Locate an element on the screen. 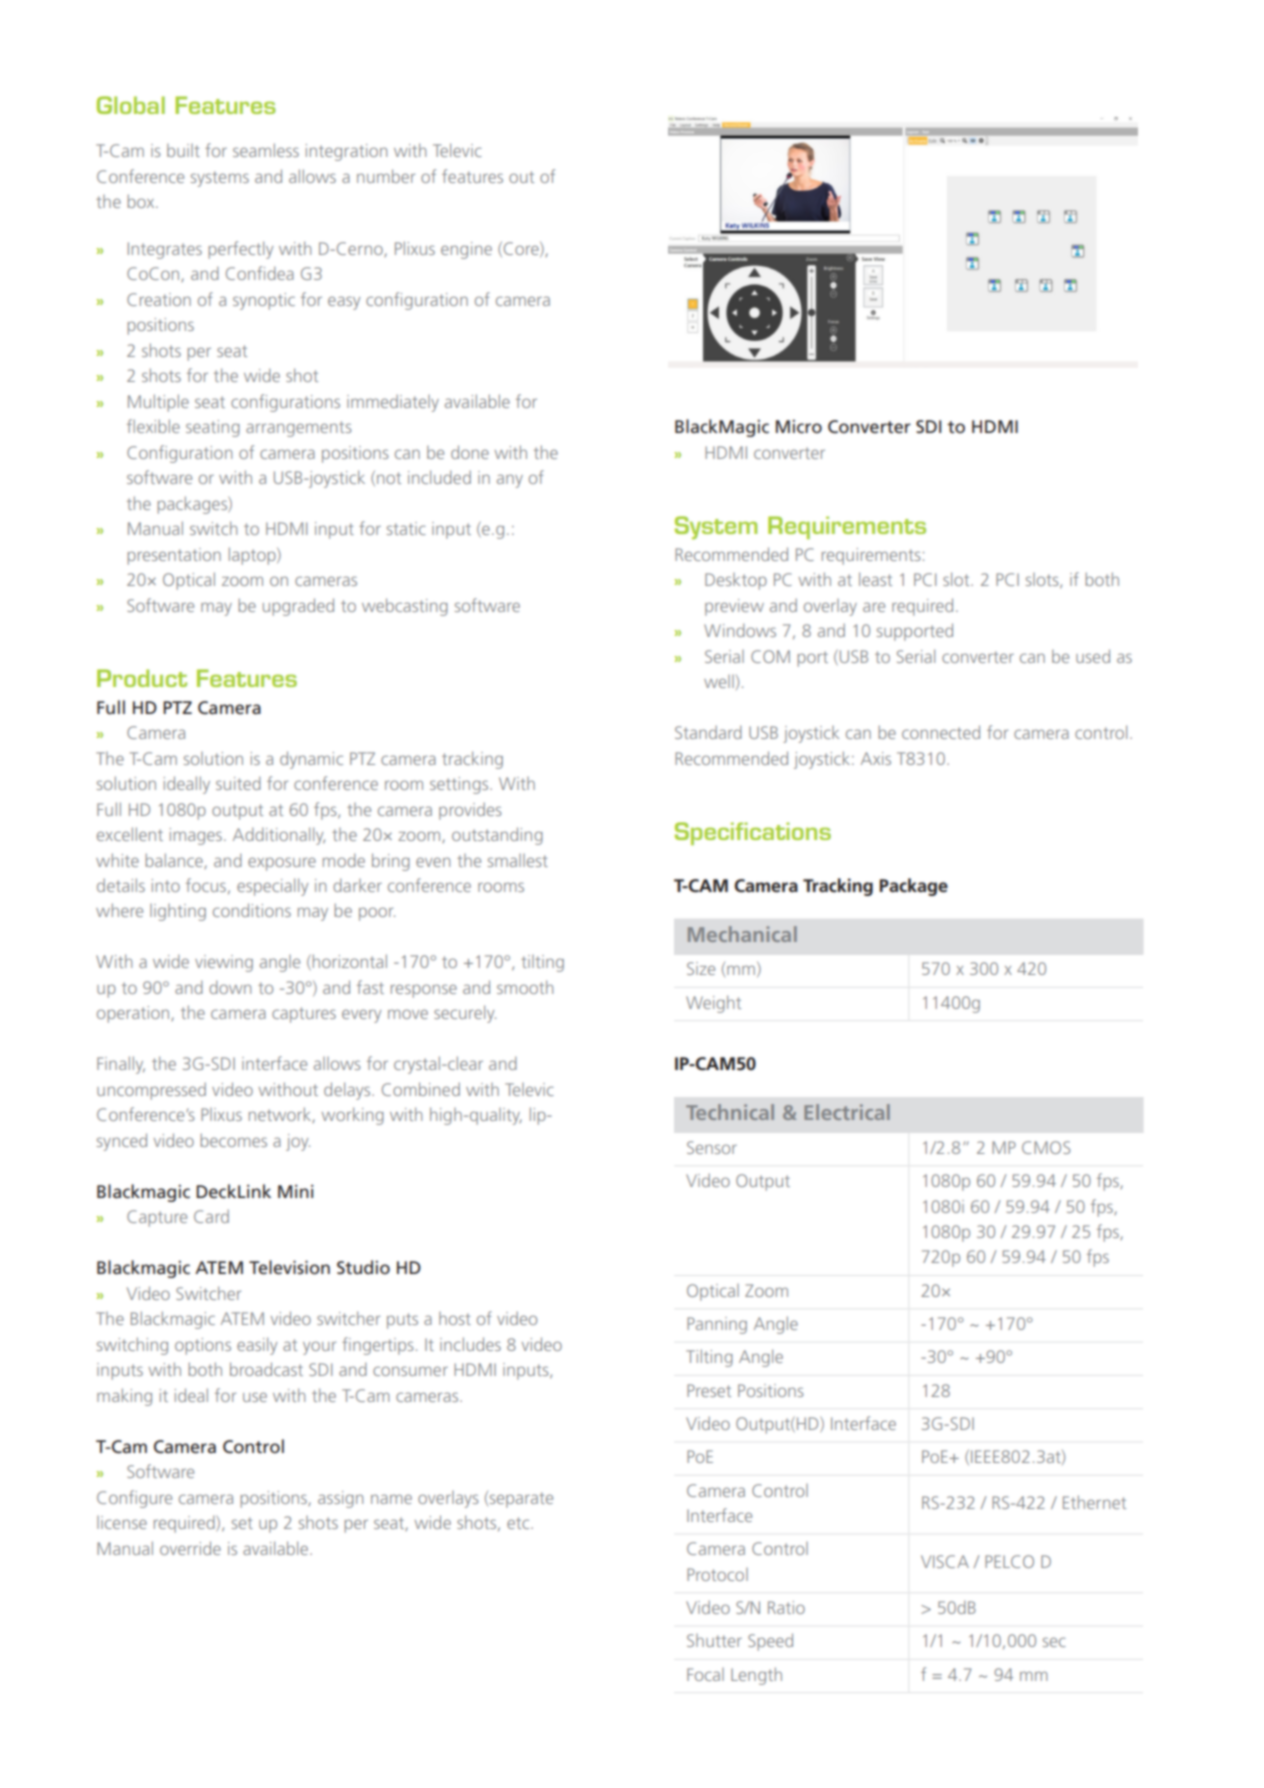 This screenshot has height=1788, width=1264. Ethernet is located at coordinates (1094, 1502).
